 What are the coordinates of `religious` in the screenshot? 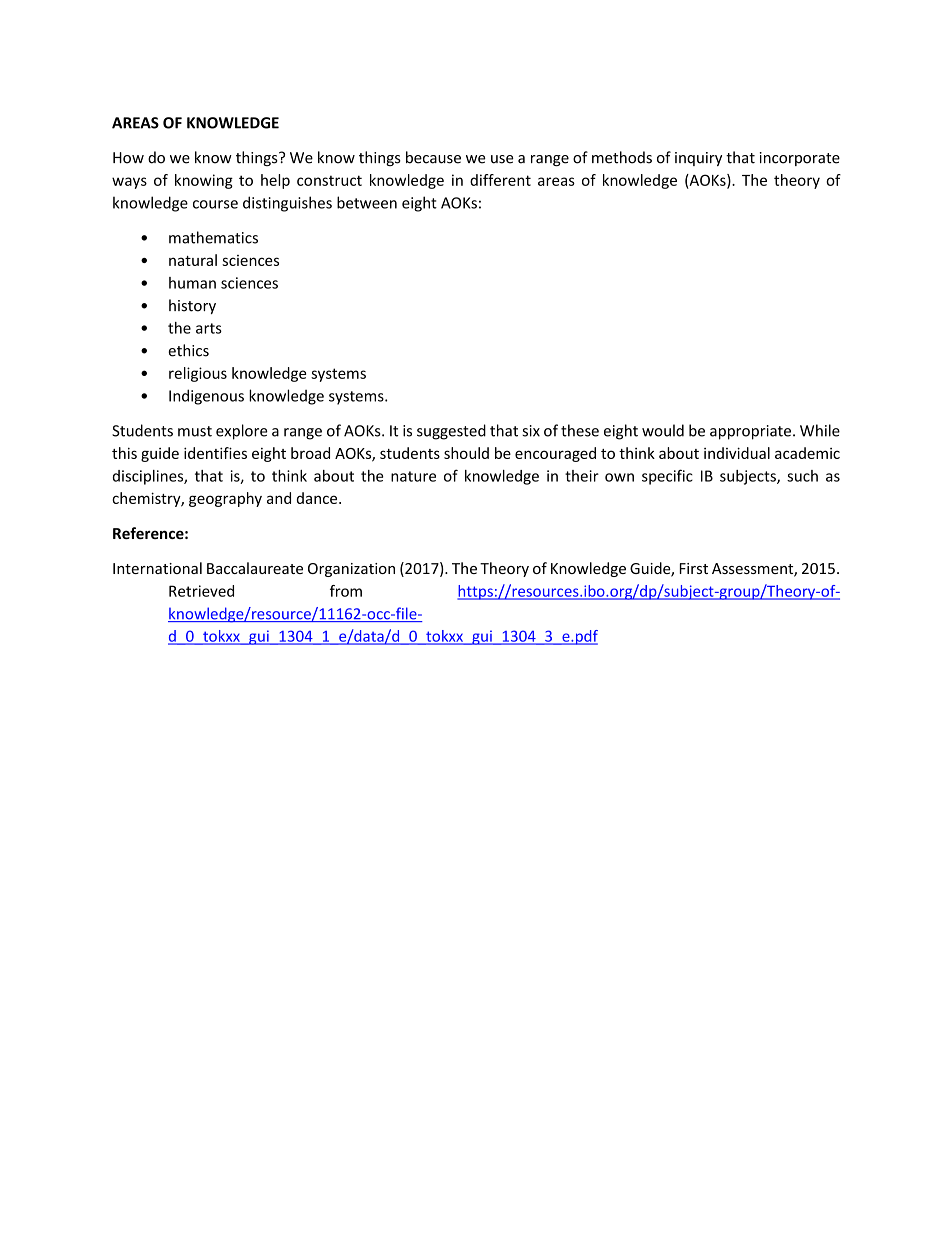 It's located at (198, 374).
